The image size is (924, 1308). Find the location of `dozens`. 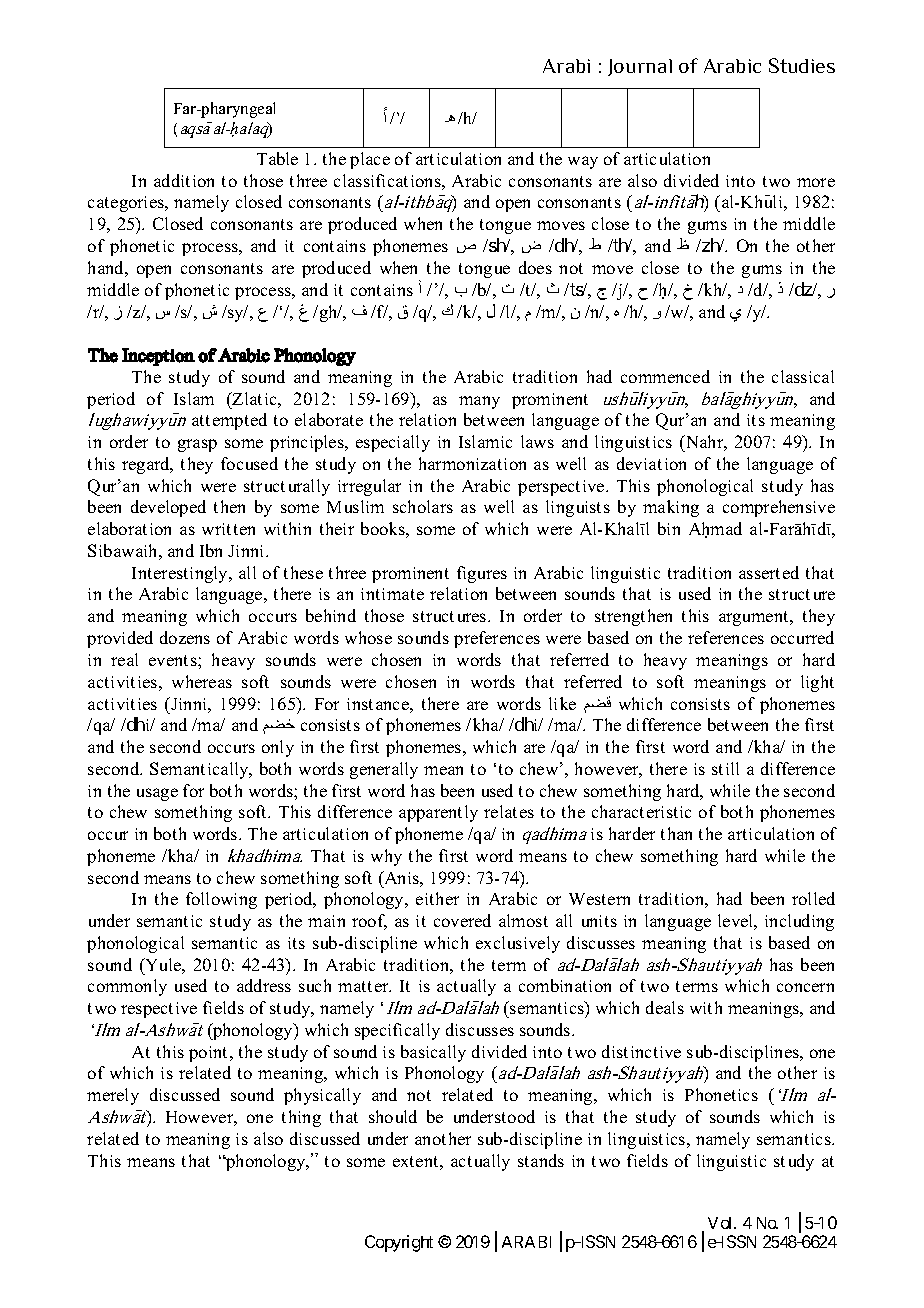

dozens is located at coordinates (185, 637).
